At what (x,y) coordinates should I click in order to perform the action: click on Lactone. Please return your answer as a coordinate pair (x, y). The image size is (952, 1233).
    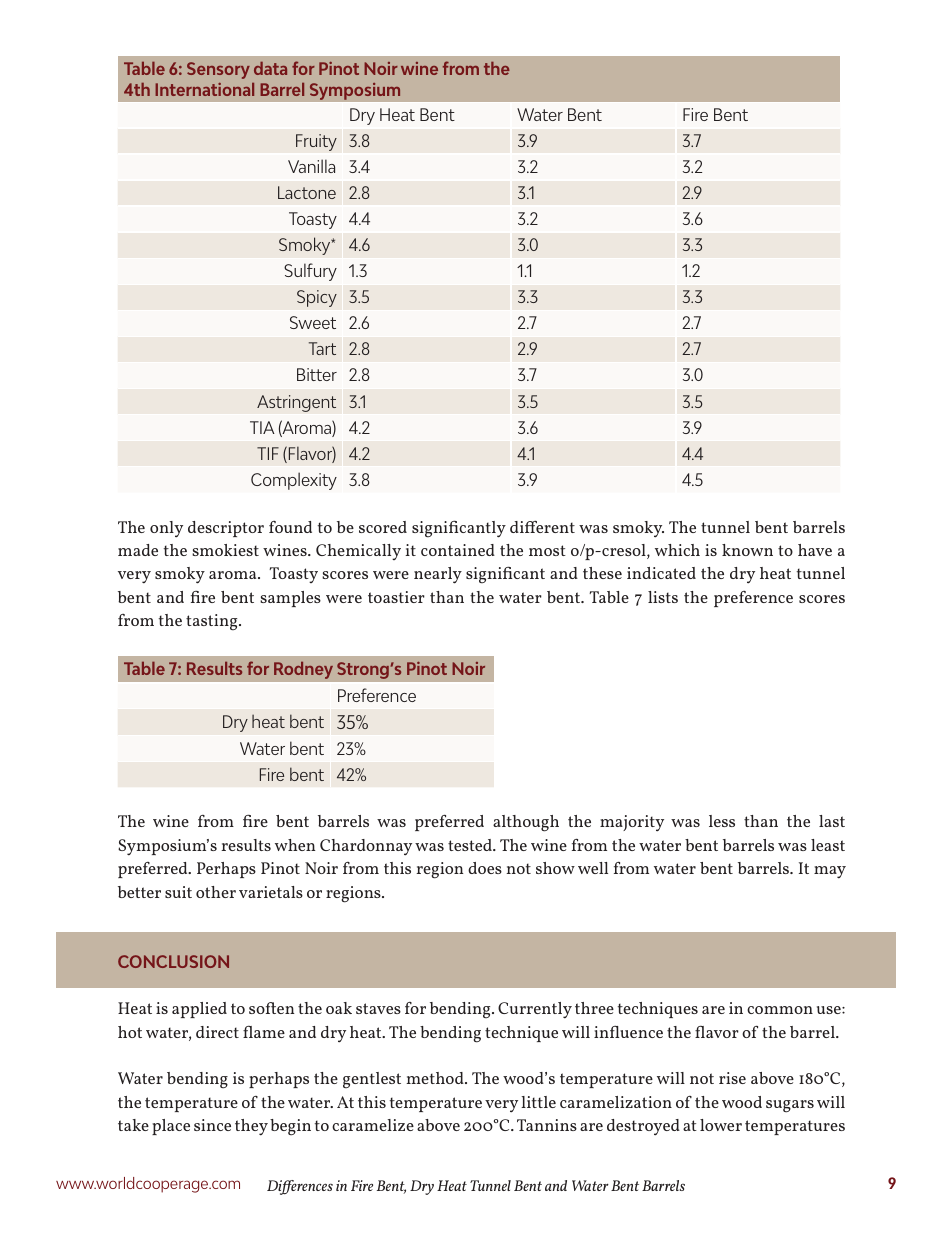
    Looking at the image, I should click on (307, 192).
